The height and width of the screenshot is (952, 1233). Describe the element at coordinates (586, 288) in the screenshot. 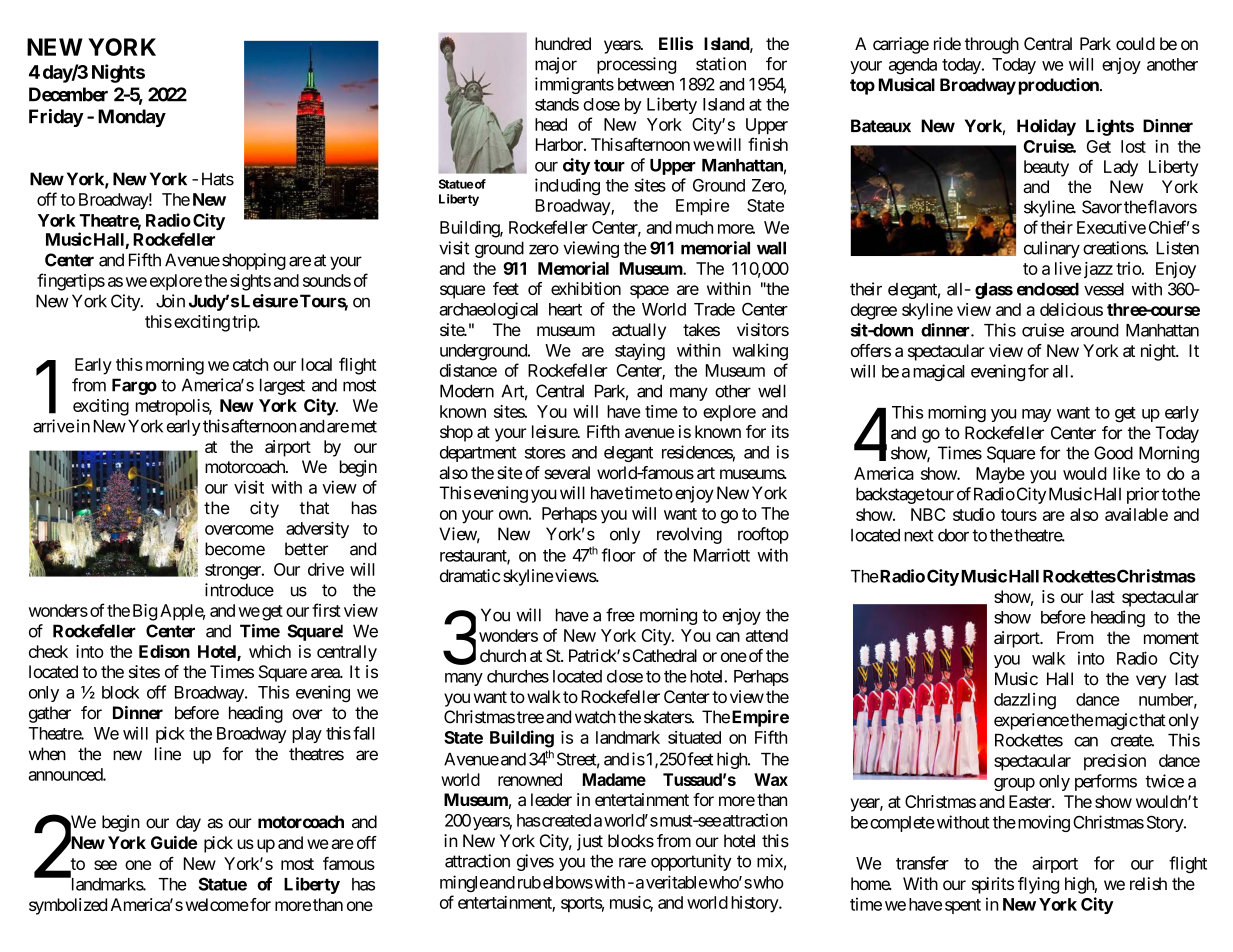

I see `exhibition` at that location.
